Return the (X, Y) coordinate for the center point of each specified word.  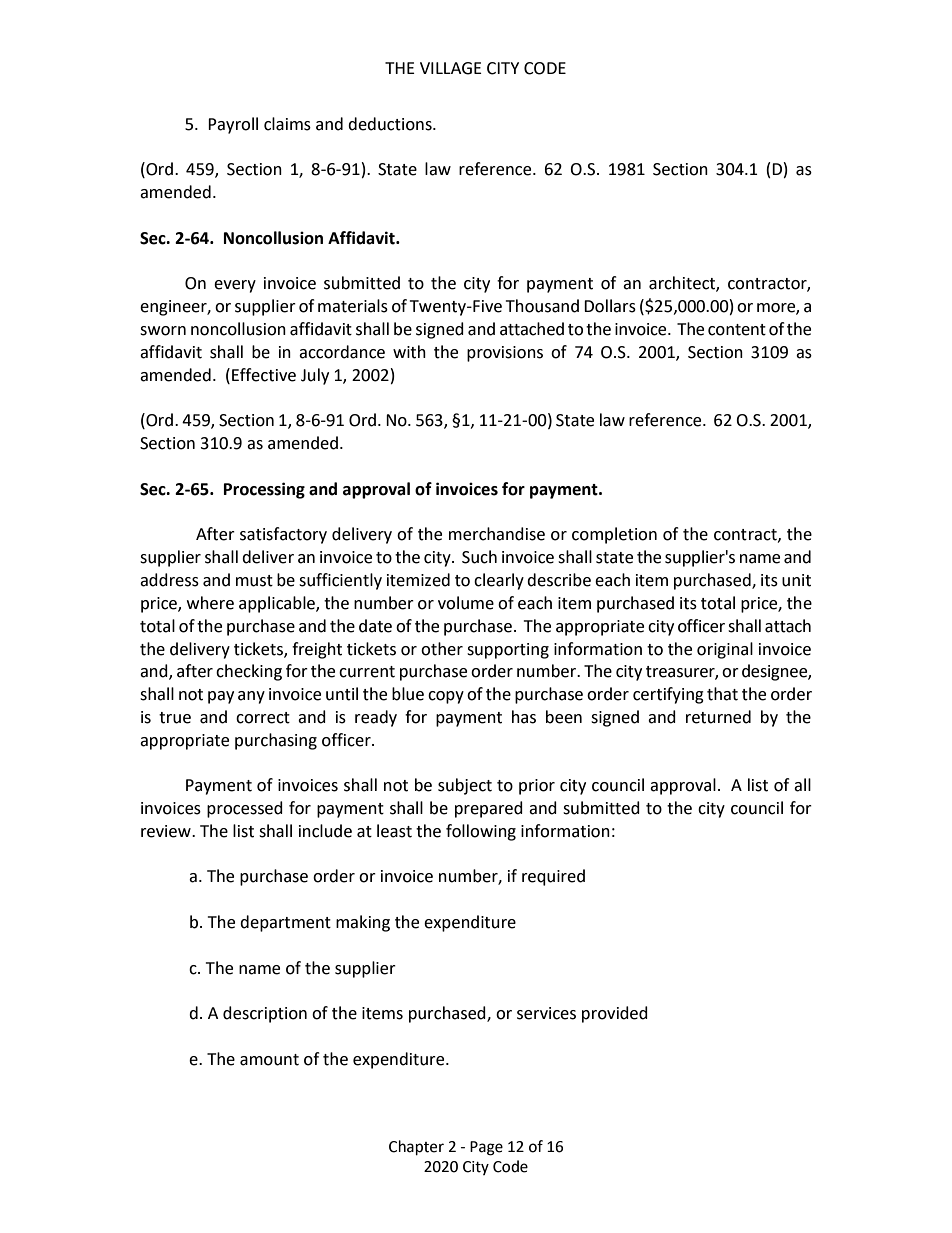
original (725, 650)
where (210, 603)
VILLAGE (451, 68)
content (737, 330)
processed (245, 809)
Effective (264, 375)
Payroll (233, 125)
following (481, 832)
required (553, 877)
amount (269, 1060)
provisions (505, 354)
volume (466, 603)
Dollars (610, 306)
